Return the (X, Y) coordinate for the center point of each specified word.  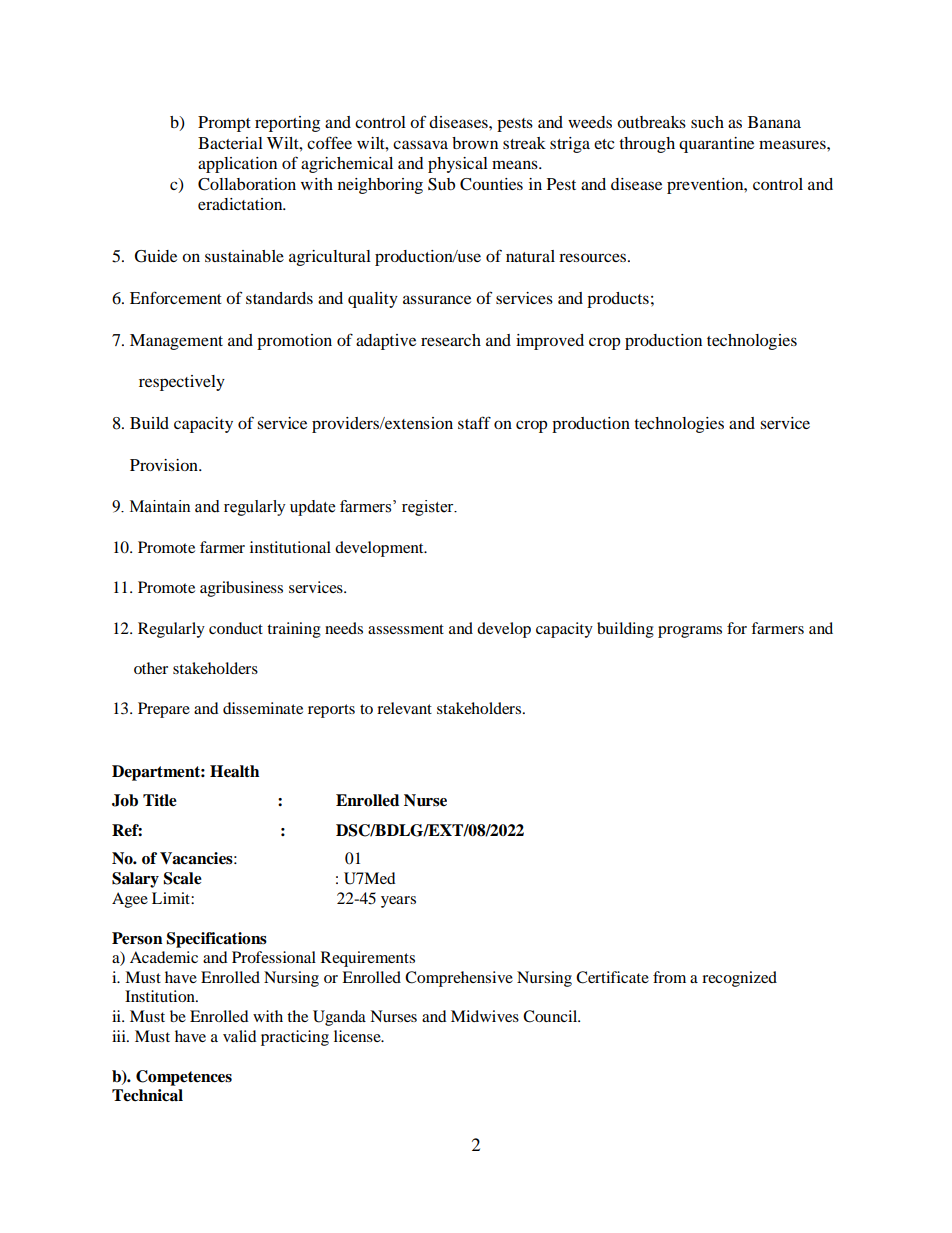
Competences (184, 1078)
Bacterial (230, 143)
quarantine (716, 145)
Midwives (485, 1016)
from (669, 977)
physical (458, 165)
